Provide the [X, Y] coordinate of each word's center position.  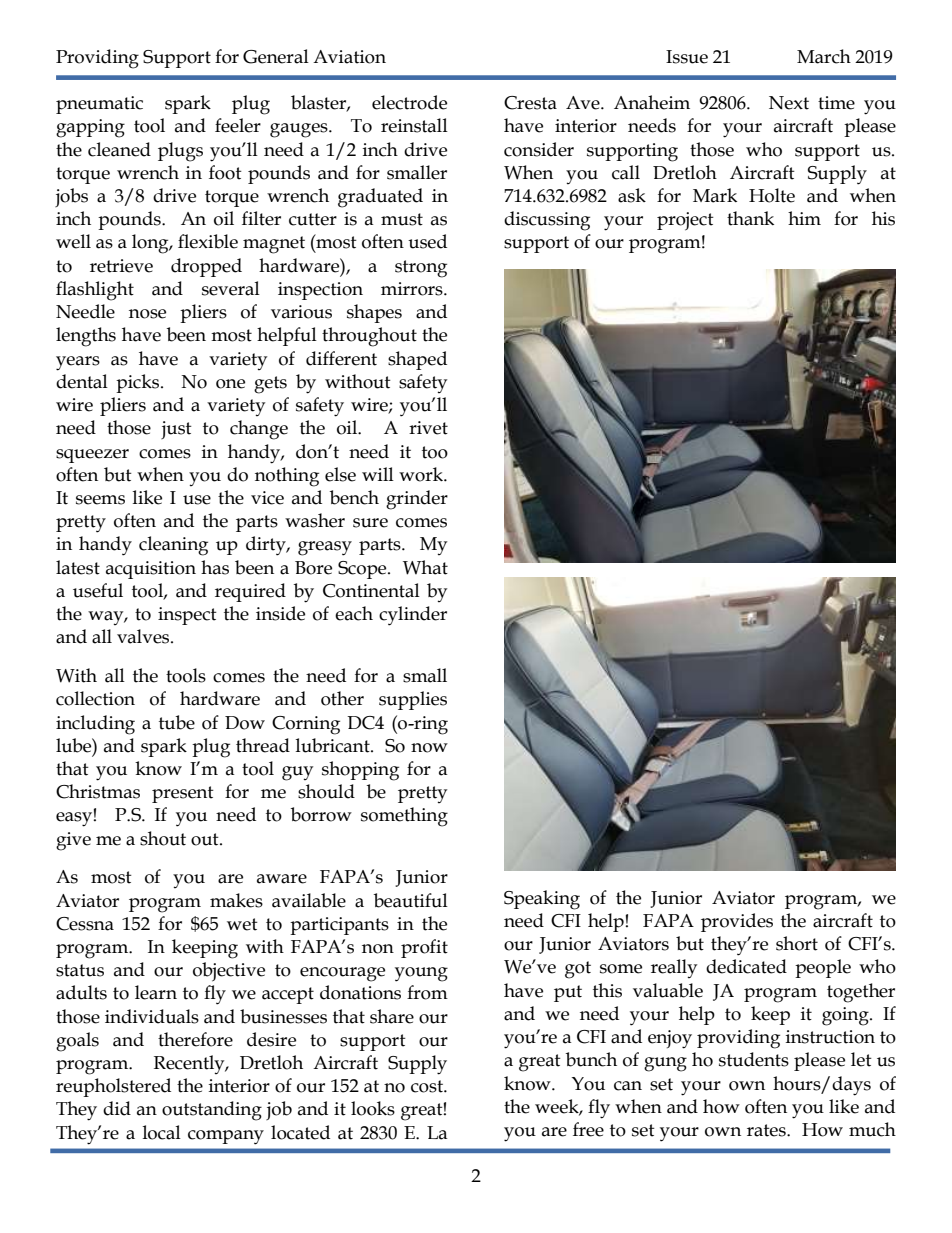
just [176, 430]
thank [750, 218]
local [162, 1132]
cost [428, 1086]
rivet [428, 428]
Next [789, 103]
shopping [360, 771]
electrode [409, 102]
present [183, 794]
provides [737, 922]
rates [767, 1130]
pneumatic [99, 105]
